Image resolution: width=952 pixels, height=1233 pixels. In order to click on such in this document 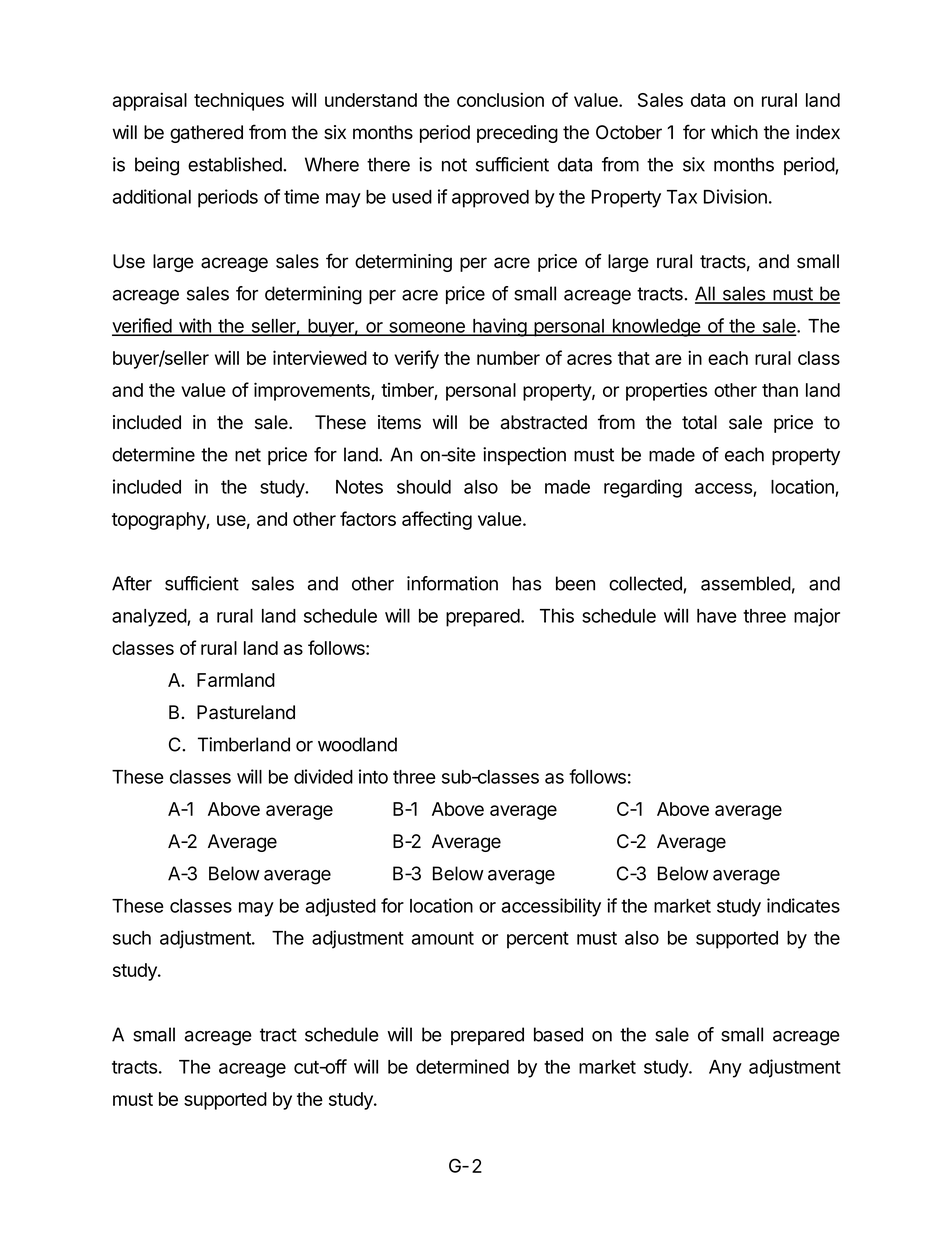, I will do `click(132, 938)`.
